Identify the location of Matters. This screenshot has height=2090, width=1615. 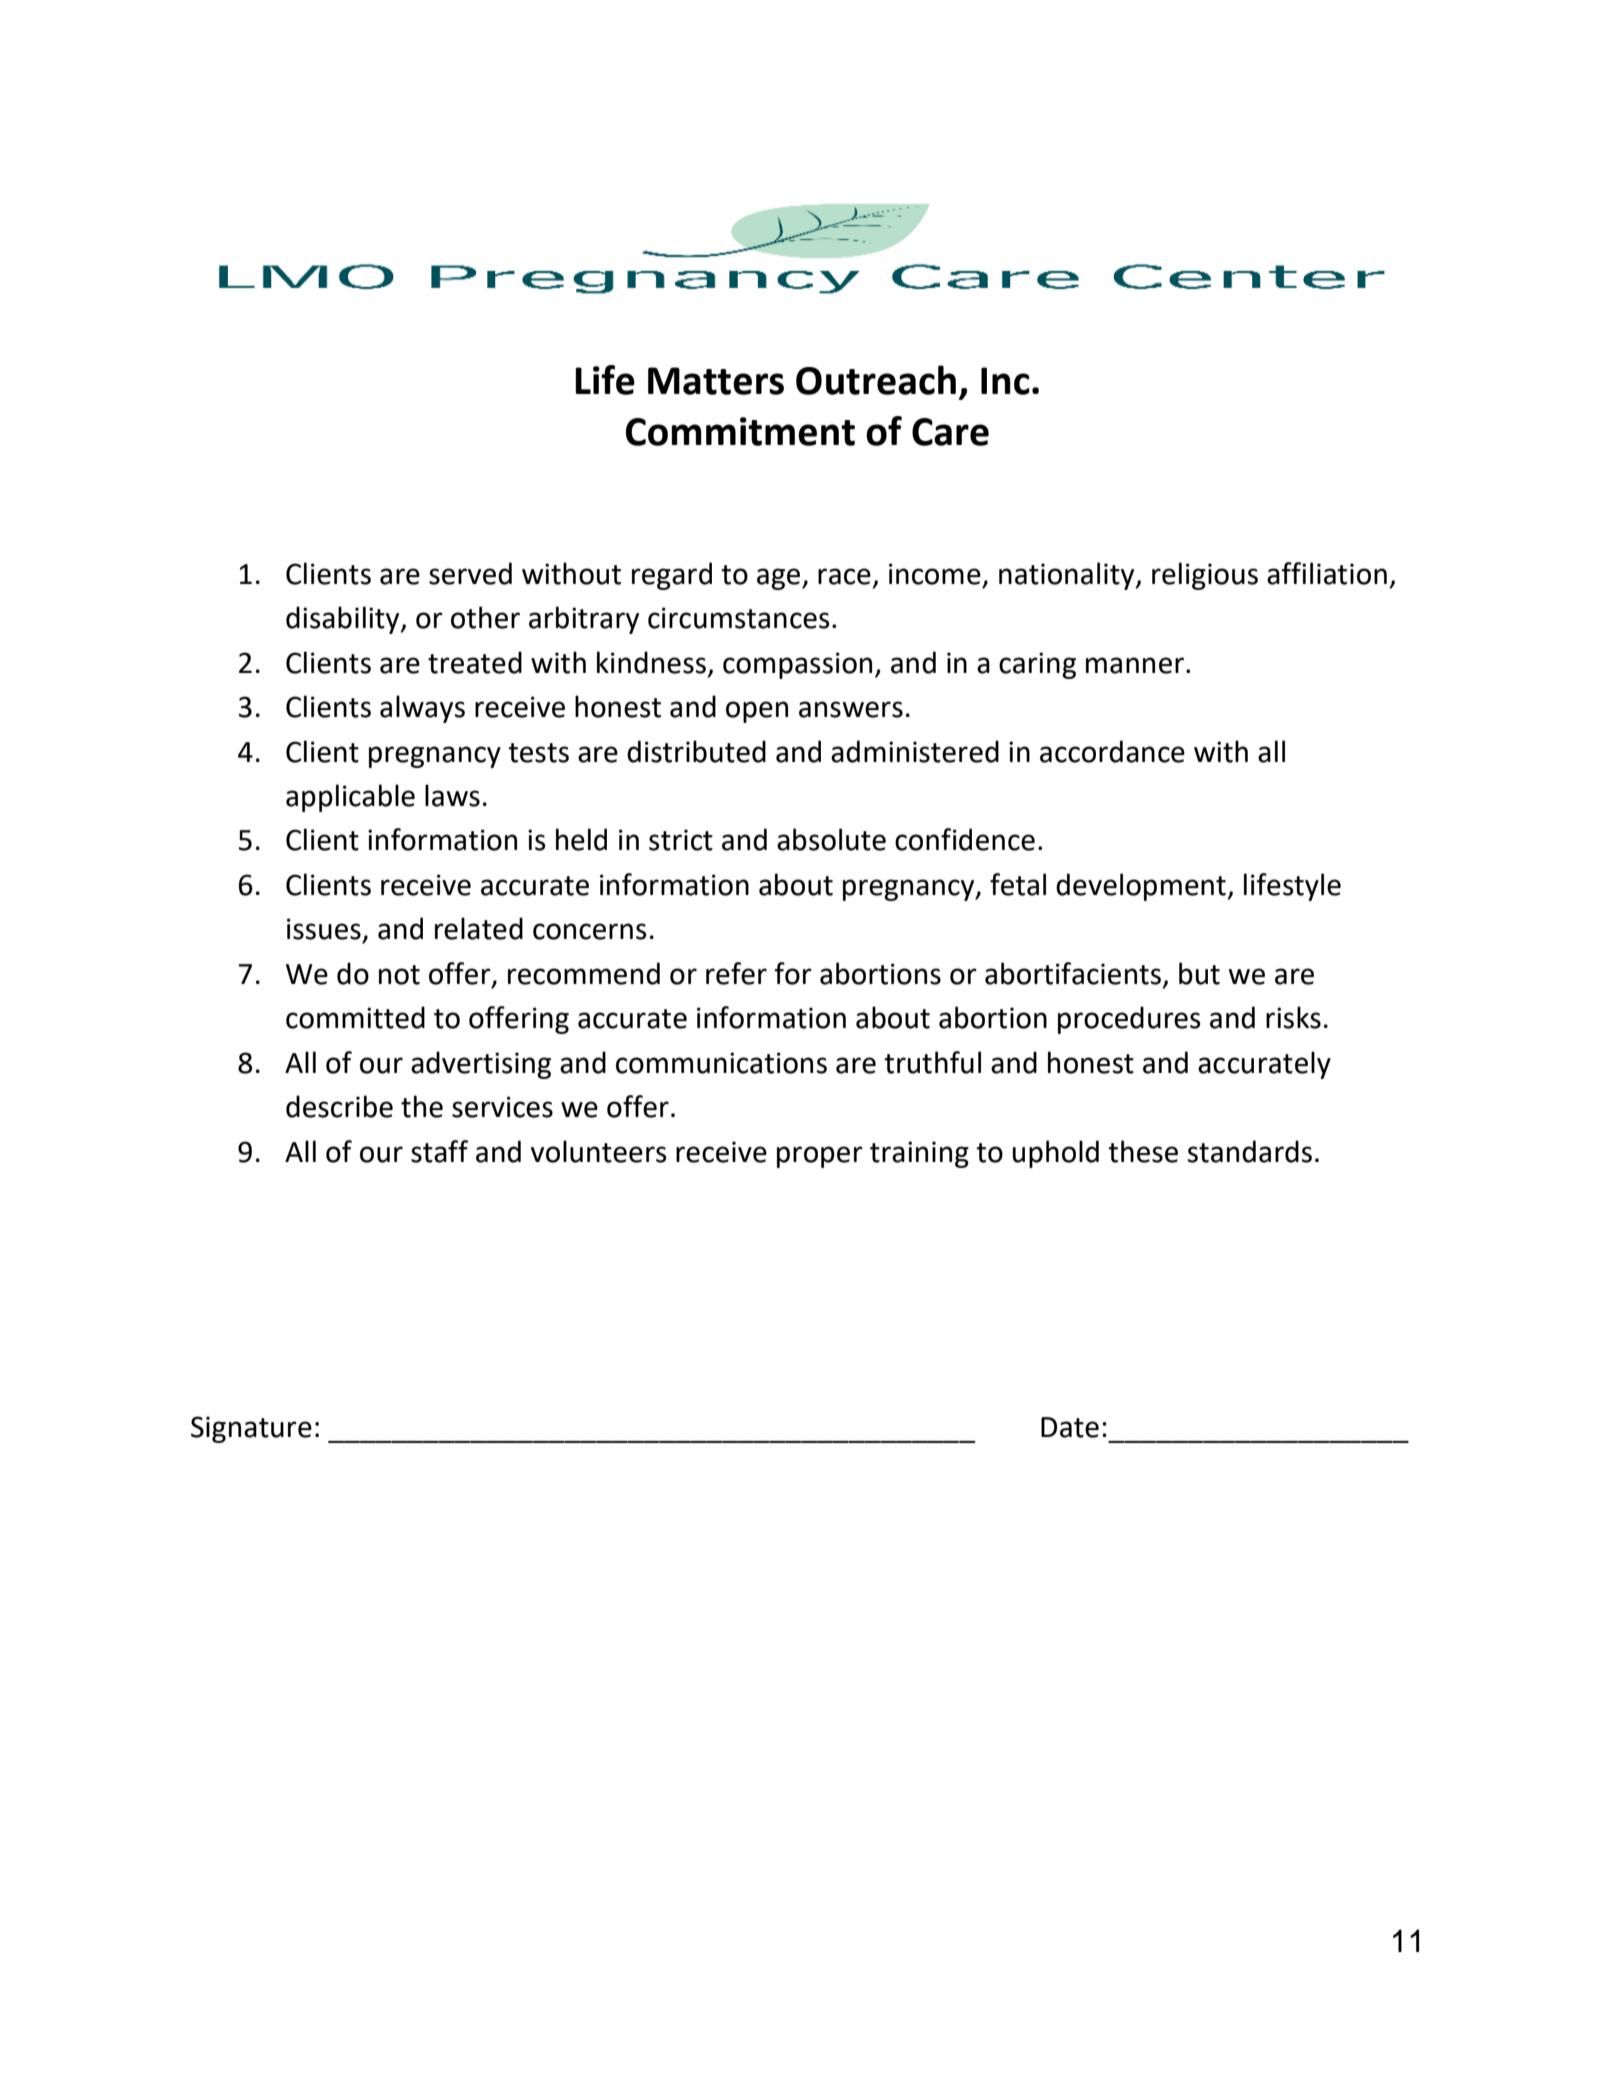
(716, 381).
